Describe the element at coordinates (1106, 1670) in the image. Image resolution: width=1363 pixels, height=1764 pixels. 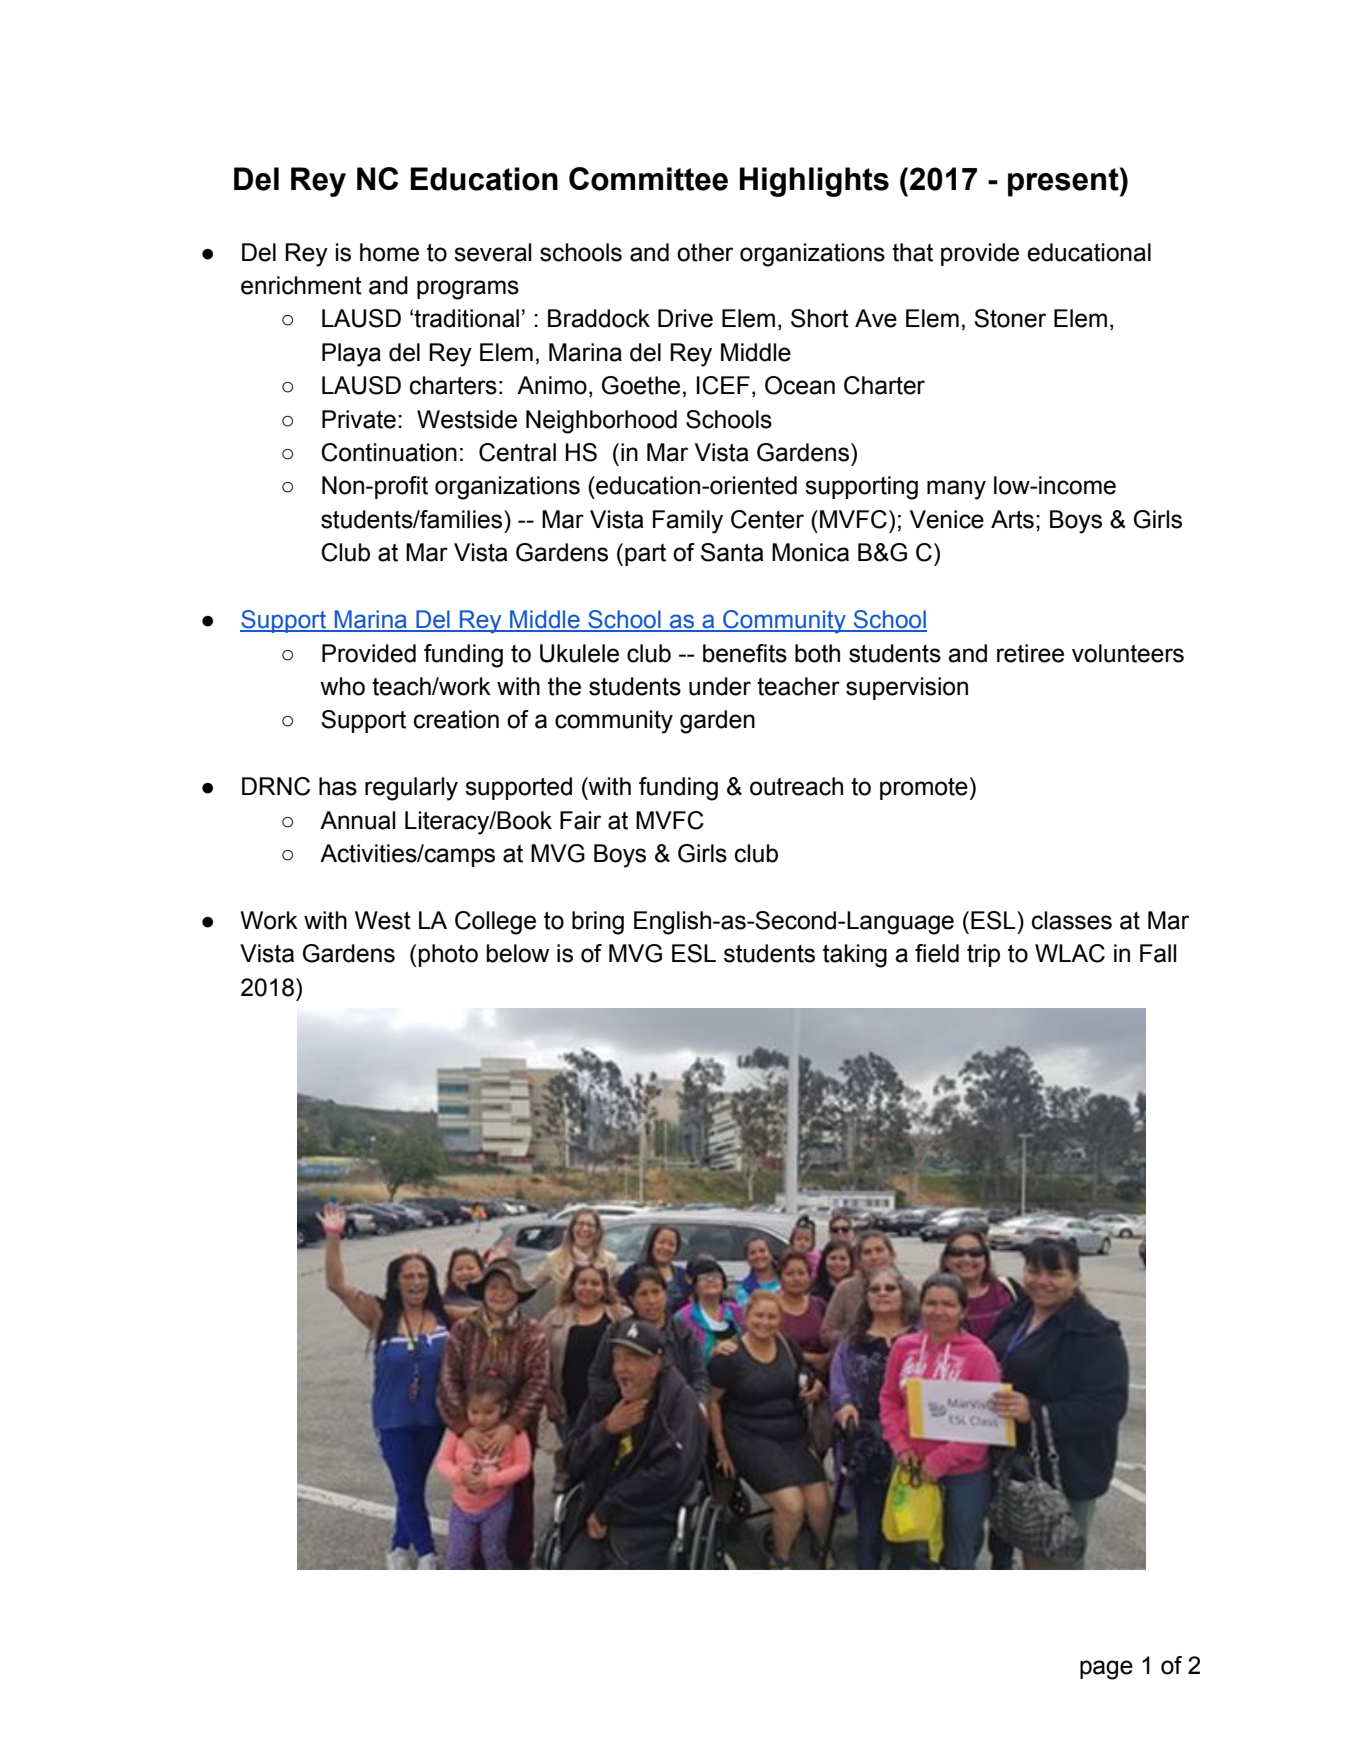
I see `page` at that location.
